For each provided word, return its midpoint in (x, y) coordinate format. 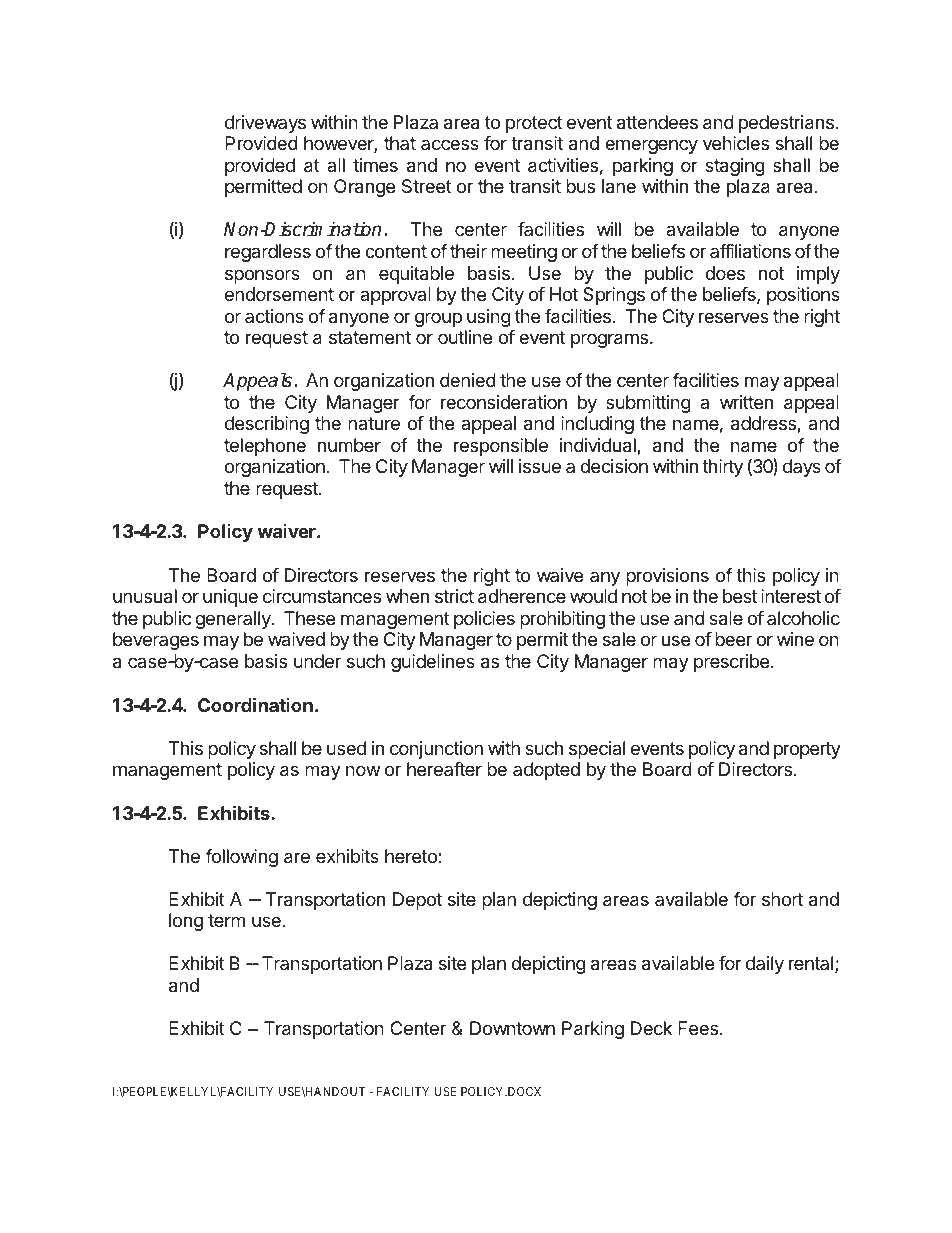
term (226, 920)
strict (454, 596)
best (740, 596)
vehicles (736, 143)
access (450, 144)
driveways (265, 124)
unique (230, 598)
